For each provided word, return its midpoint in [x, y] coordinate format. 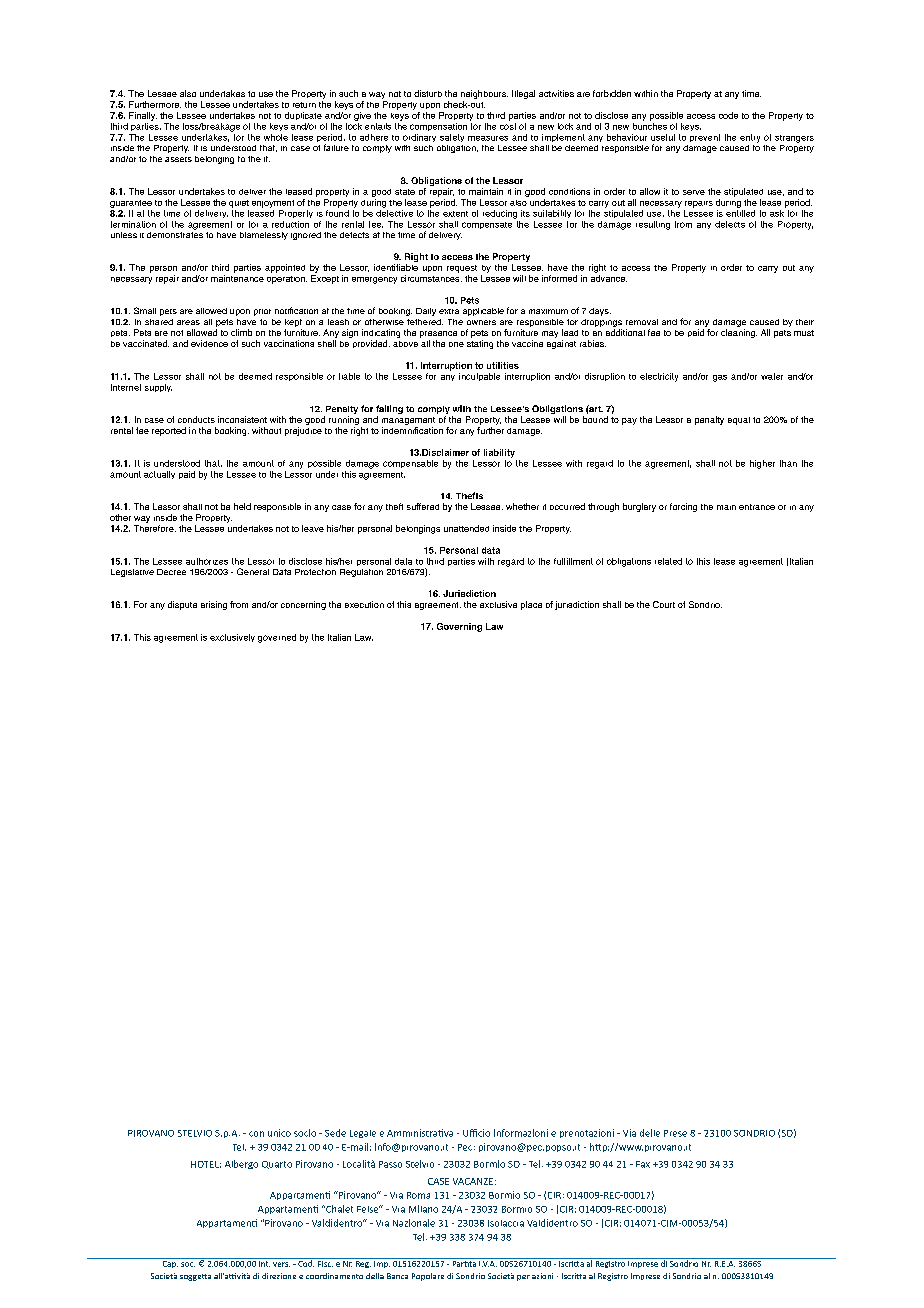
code [728, 115]
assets [178, 159]
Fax [643, 1164]
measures [488, 138]
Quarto [277, 1165]
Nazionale [414, 1223]
